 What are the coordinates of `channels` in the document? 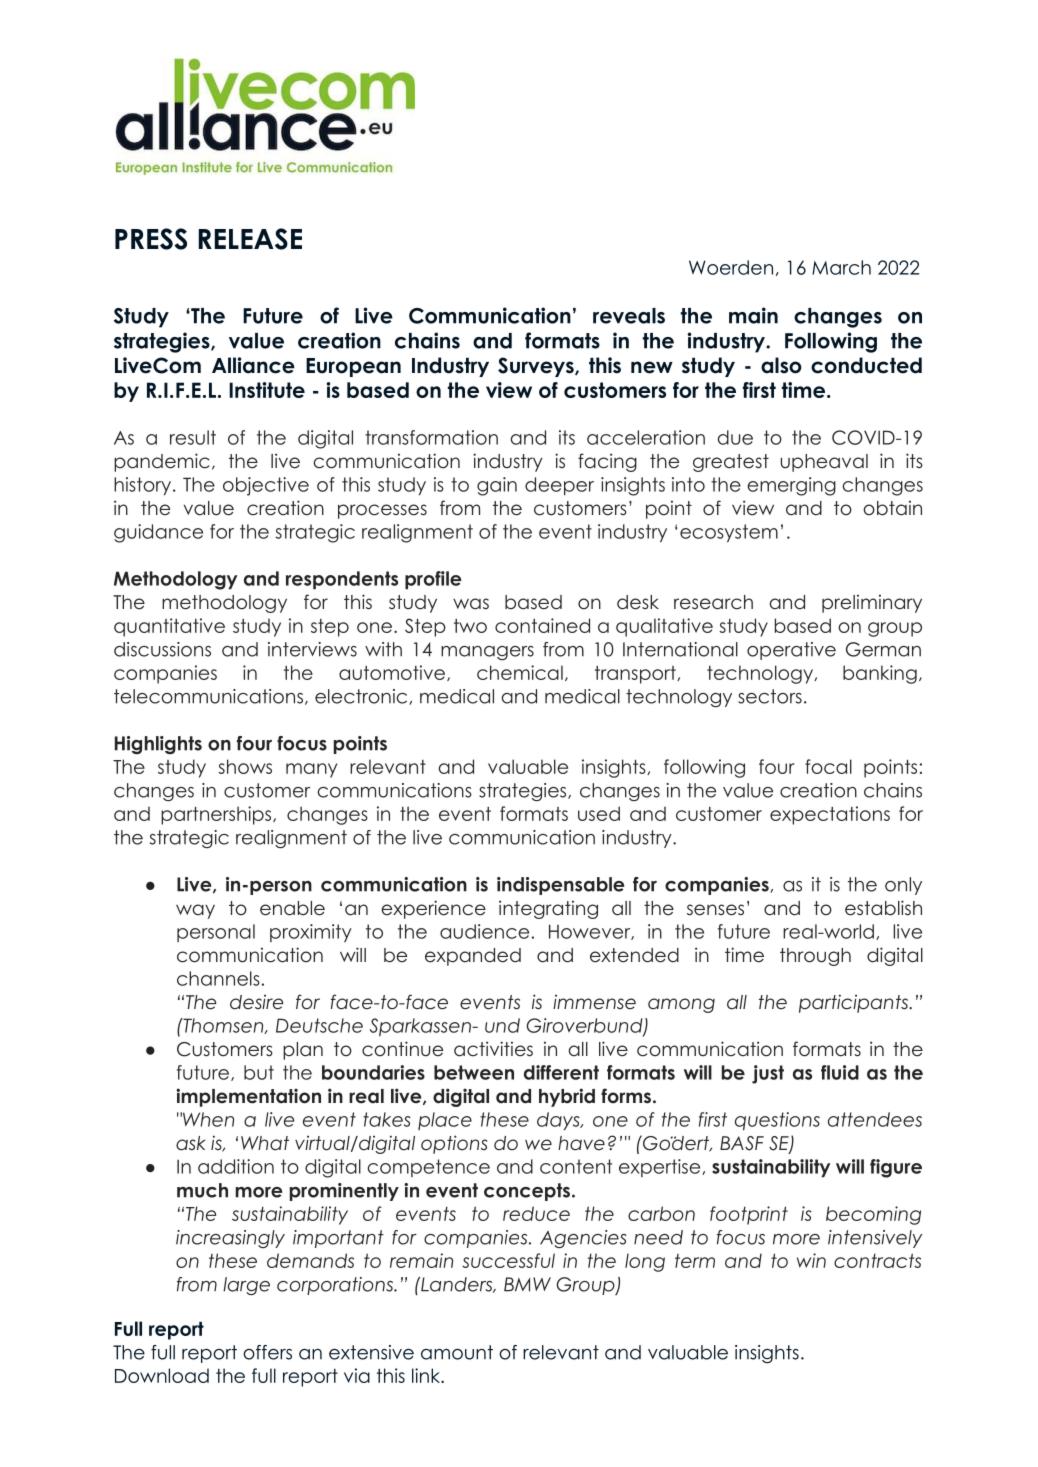 It's located at (218, 978).
